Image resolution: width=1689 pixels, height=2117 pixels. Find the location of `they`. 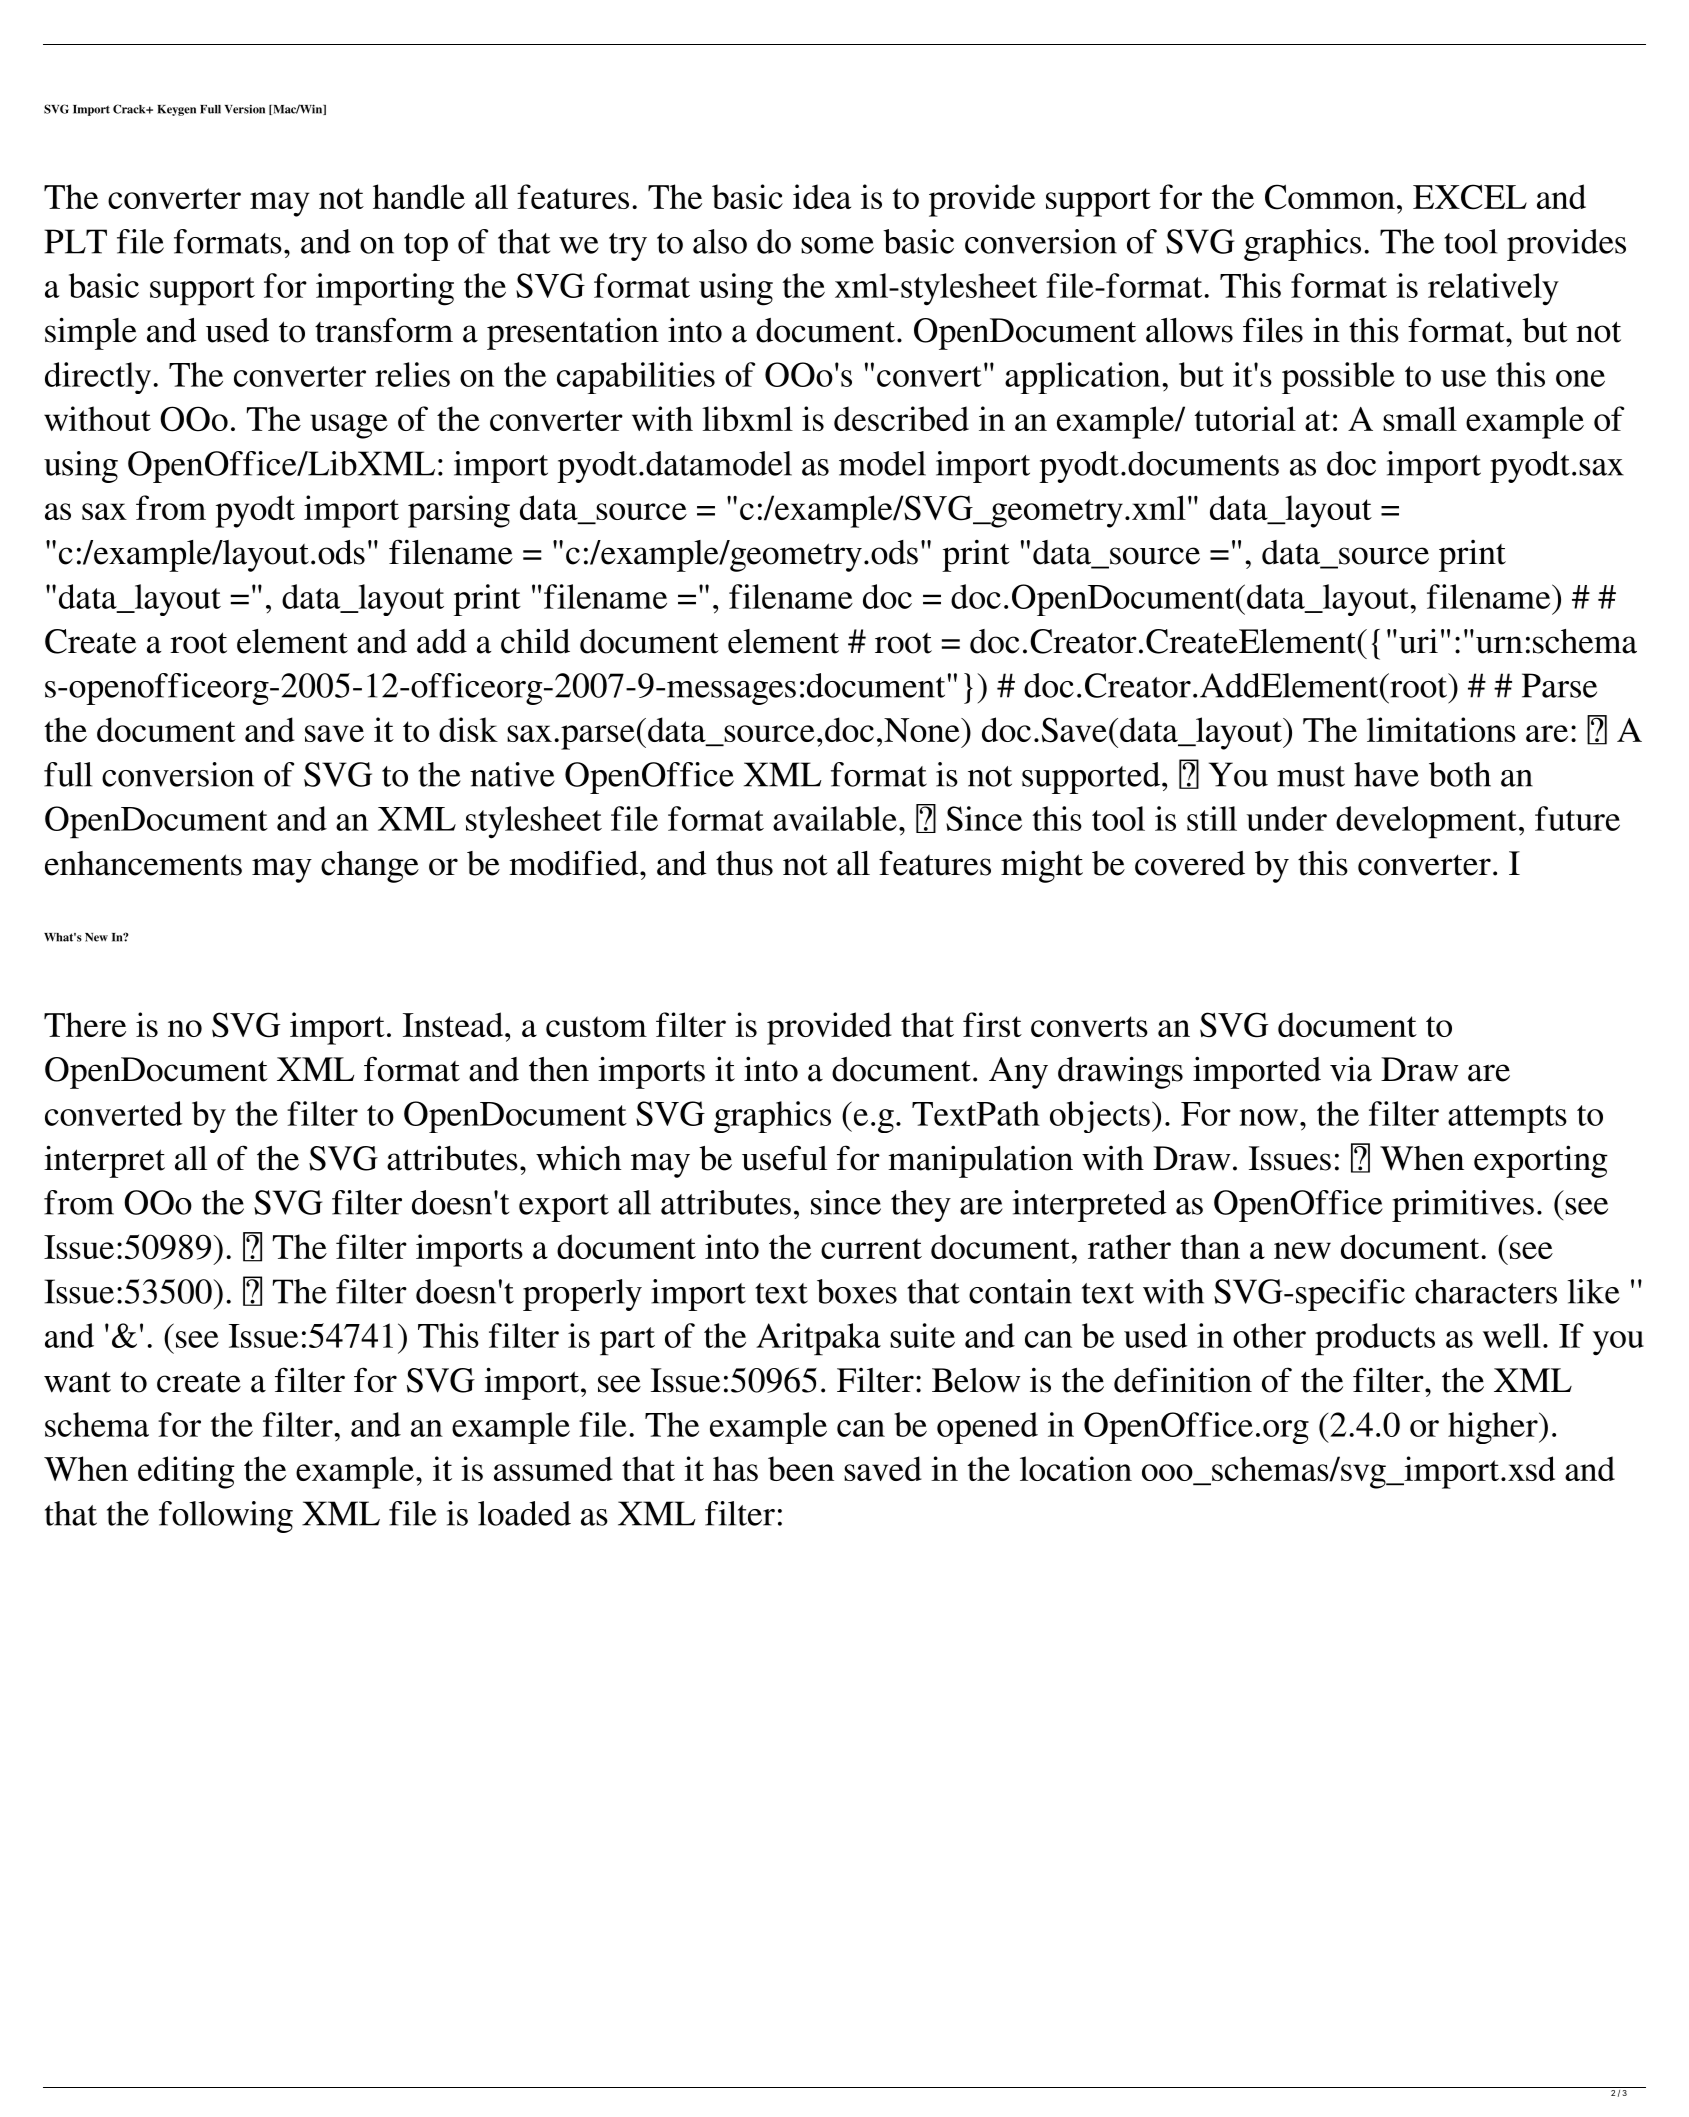

they is located at coordinates (921, 1206).
